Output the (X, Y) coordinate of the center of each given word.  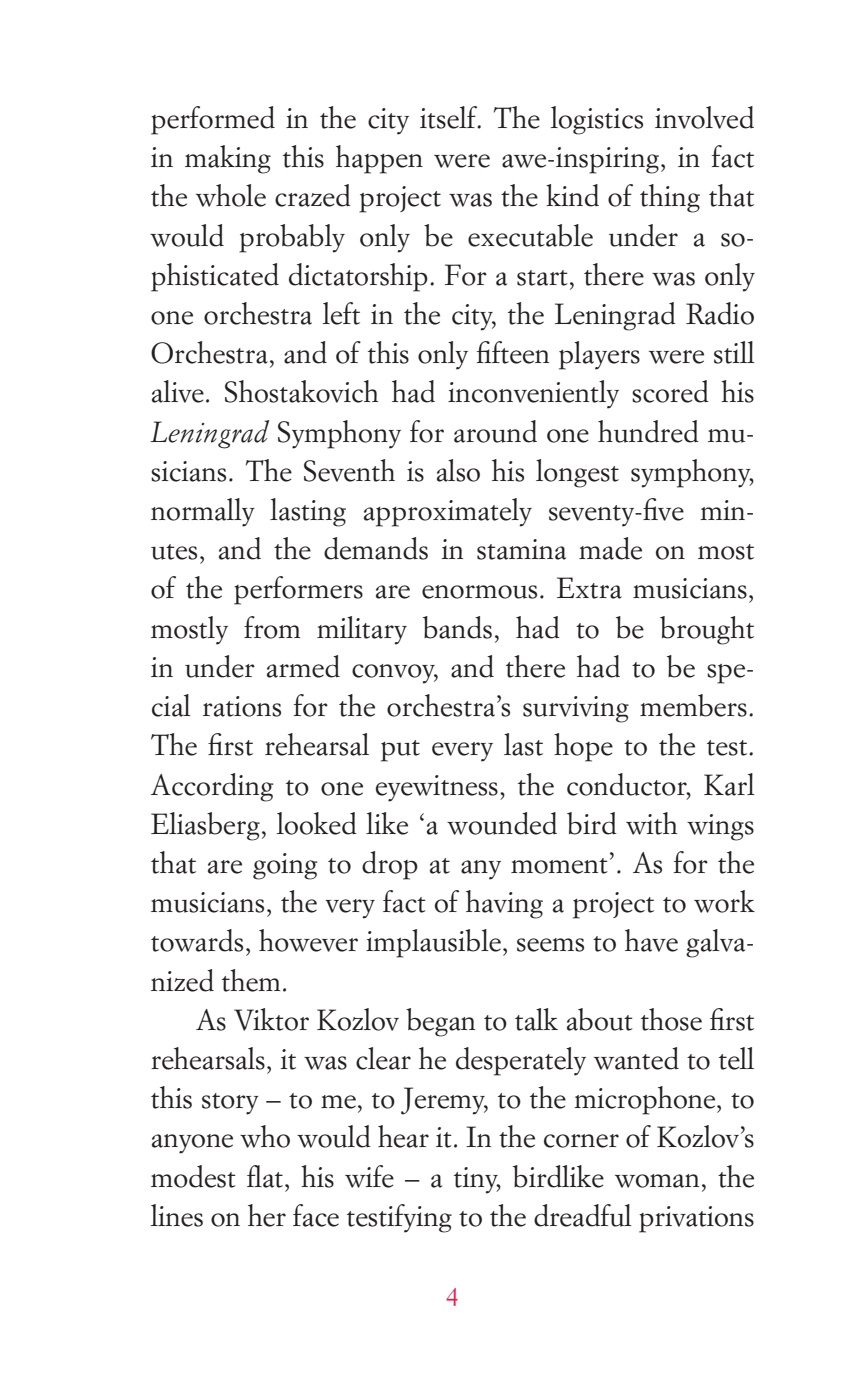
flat (266, 1176)
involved (704, 117)
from (272, 627)
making (228, 159)
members (693, 705)
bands (457, 627)
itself (450, 117)
